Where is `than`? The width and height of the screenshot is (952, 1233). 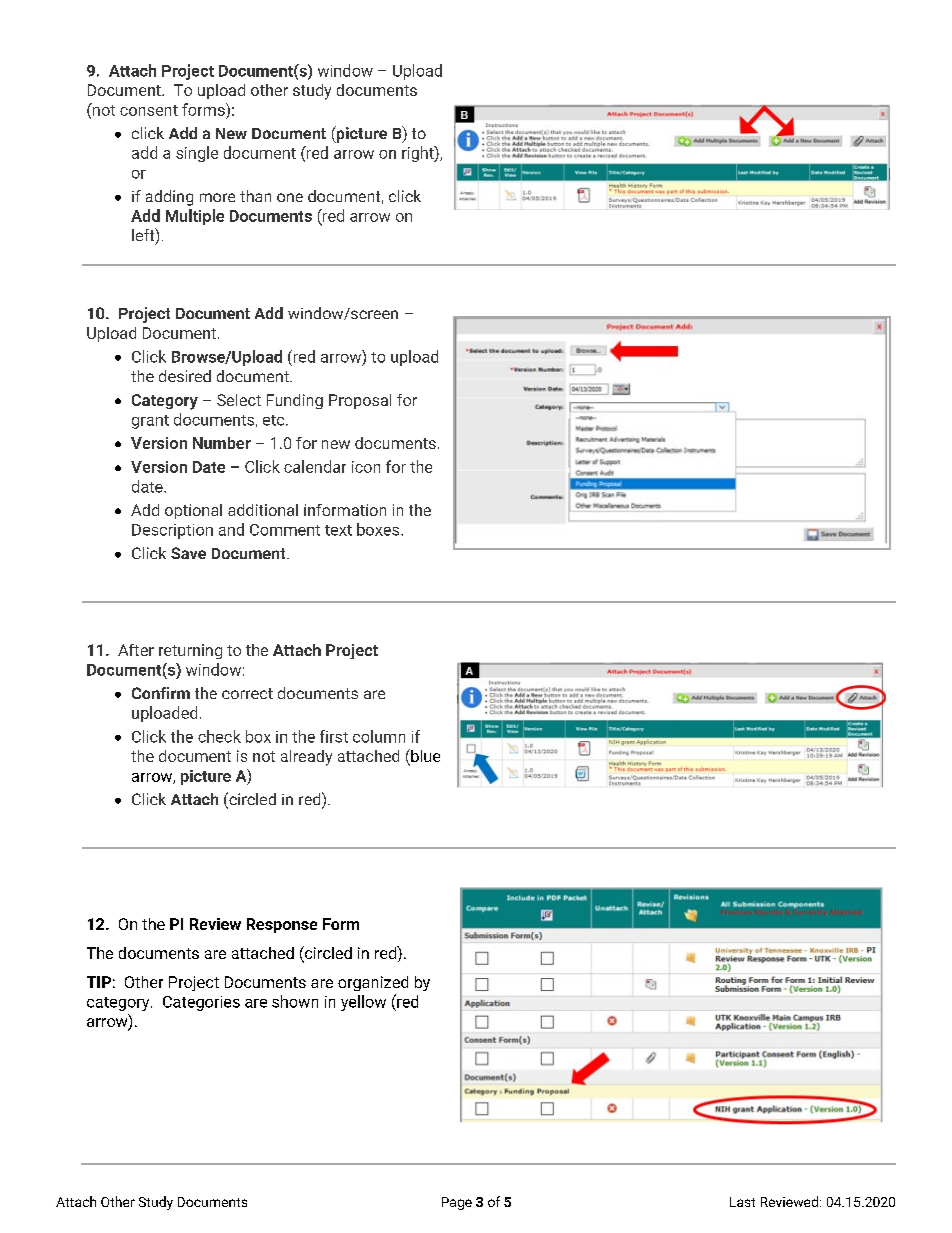 than is located at coordinates (255, 196).
